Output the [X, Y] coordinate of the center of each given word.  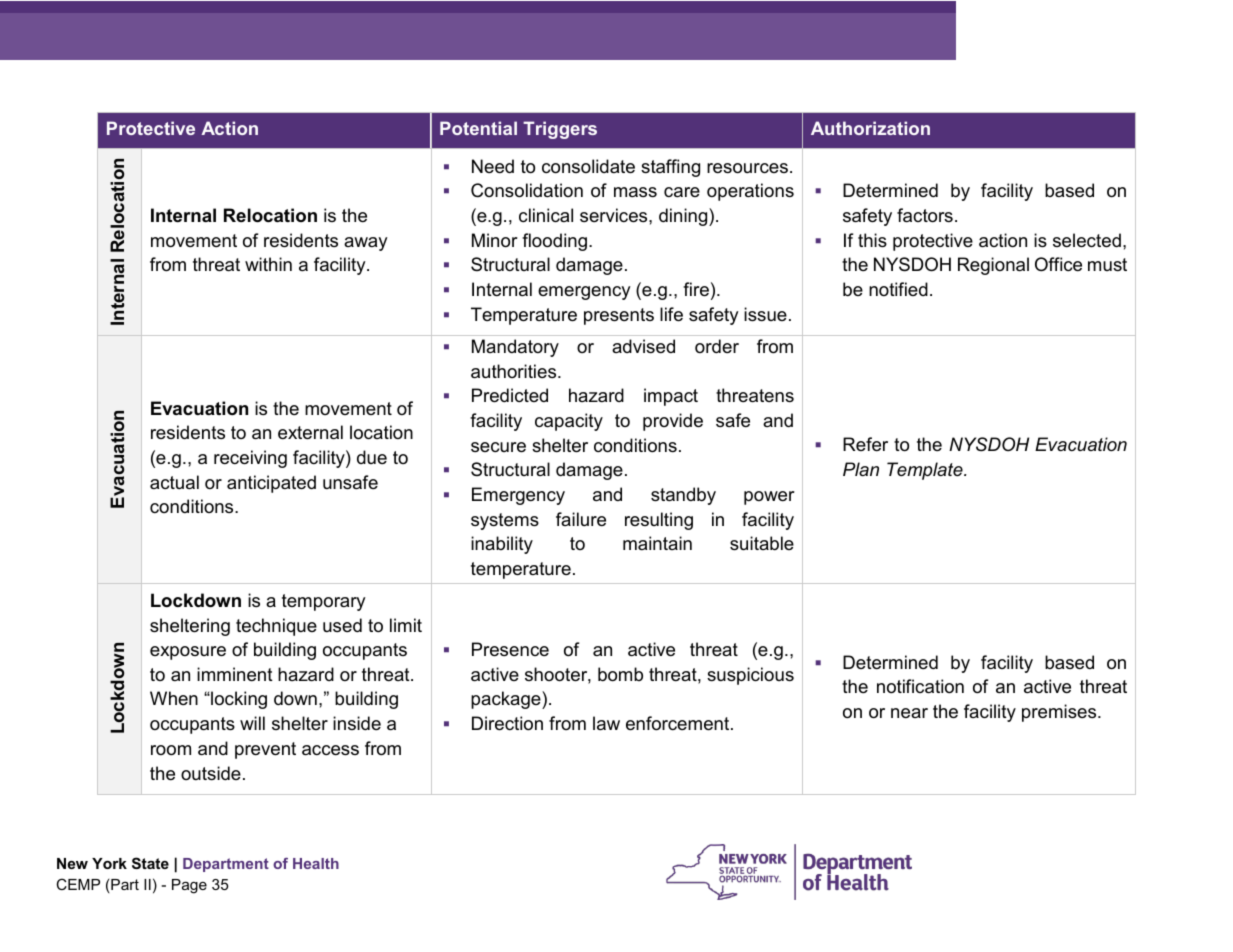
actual [174, 482]
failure [581, 519]
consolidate [588, 166]
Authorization [870, 128]
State [150, 863]
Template [926, 471]
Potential [478, 128]
